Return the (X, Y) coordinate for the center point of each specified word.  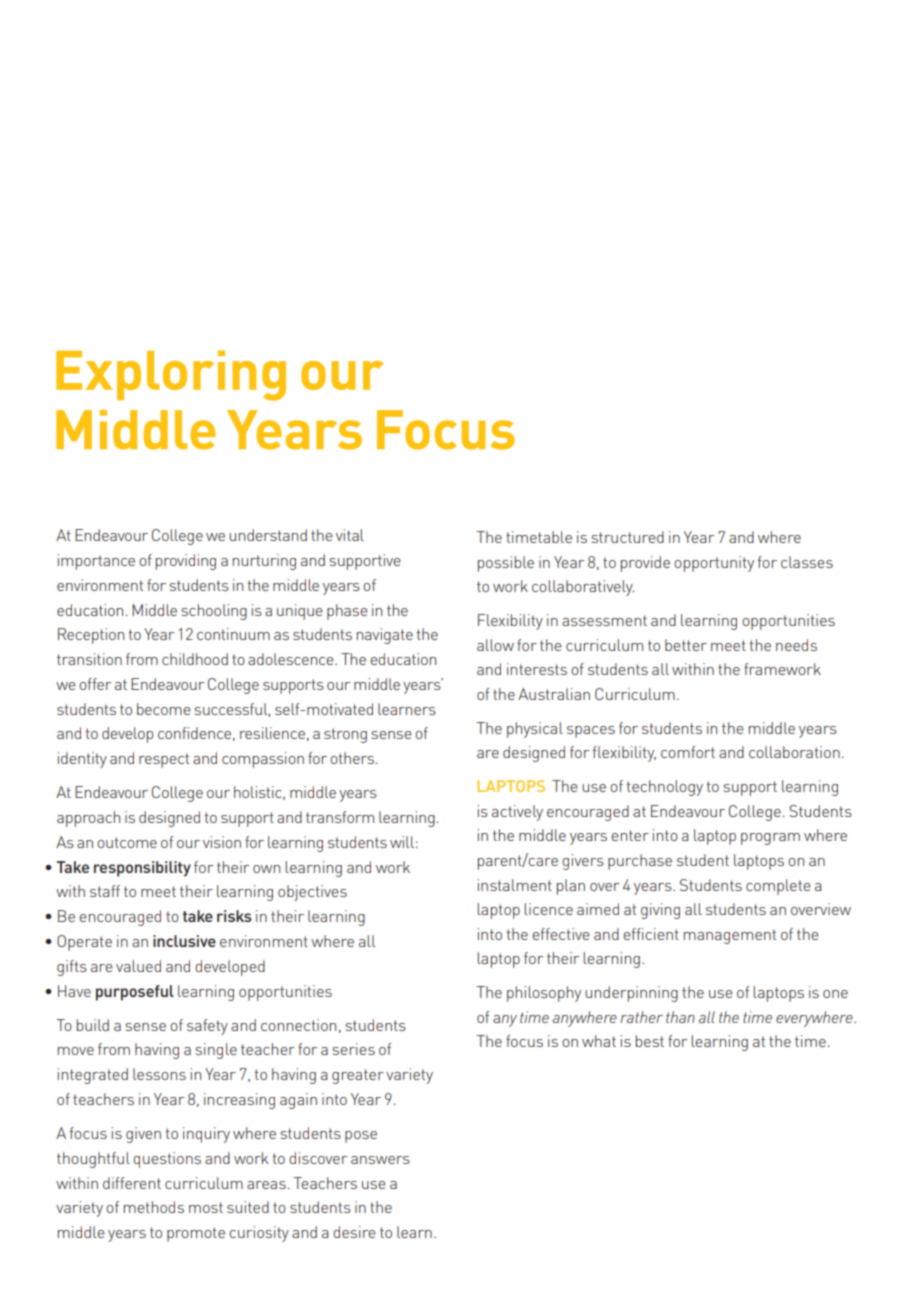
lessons (159, 1074)
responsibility (142, 869)
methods (154, 1207)
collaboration (794, 752)
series (354, 1049)
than (680, 1017)
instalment (515, 885)
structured (628, 537)
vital (350, 535)
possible (506, 564)
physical (535, 730)
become (164, 709)
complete (778, 887)
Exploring (171, 375)
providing (186, 562)
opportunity (714, 564)
